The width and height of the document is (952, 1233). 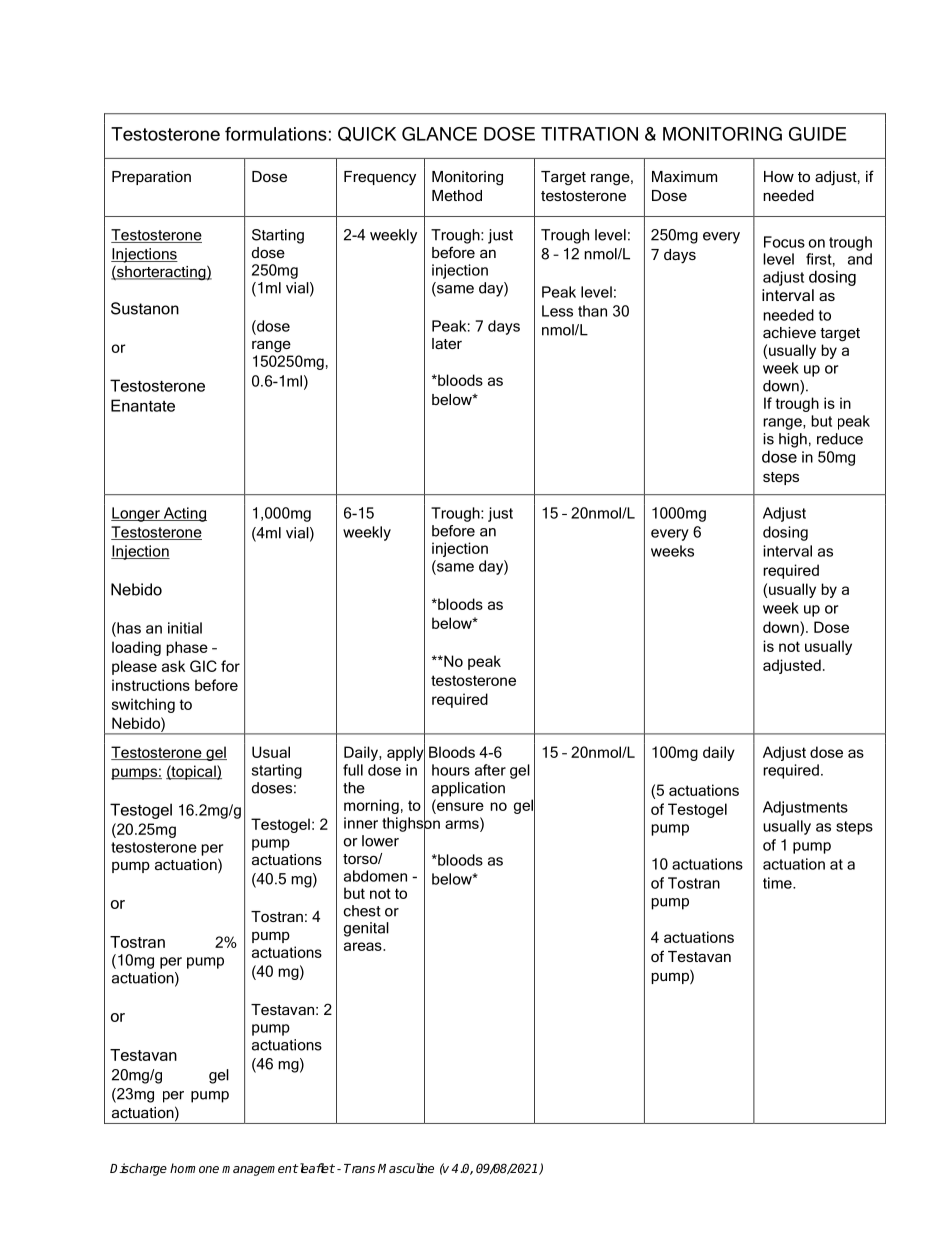 What do you see at coordinates (194, 1168) in the document?
I see `hormone` at bounding box center [194, 1168].
